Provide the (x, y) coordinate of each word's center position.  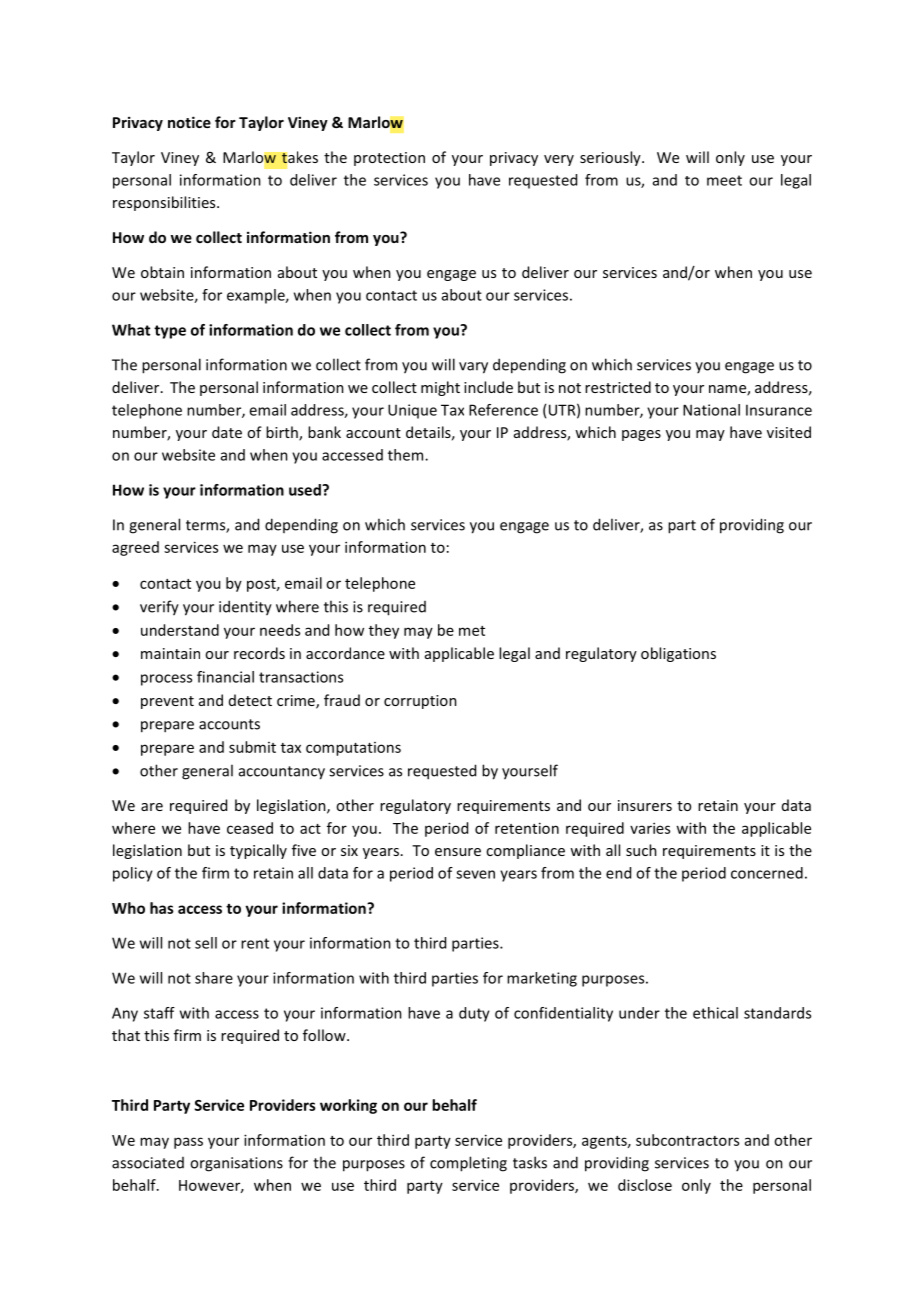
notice (189, 122)
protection (389, 159)
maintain (170, 653)
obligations (678, 654)
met (472, 631)
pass (188, 1143)
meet (724, 180)
